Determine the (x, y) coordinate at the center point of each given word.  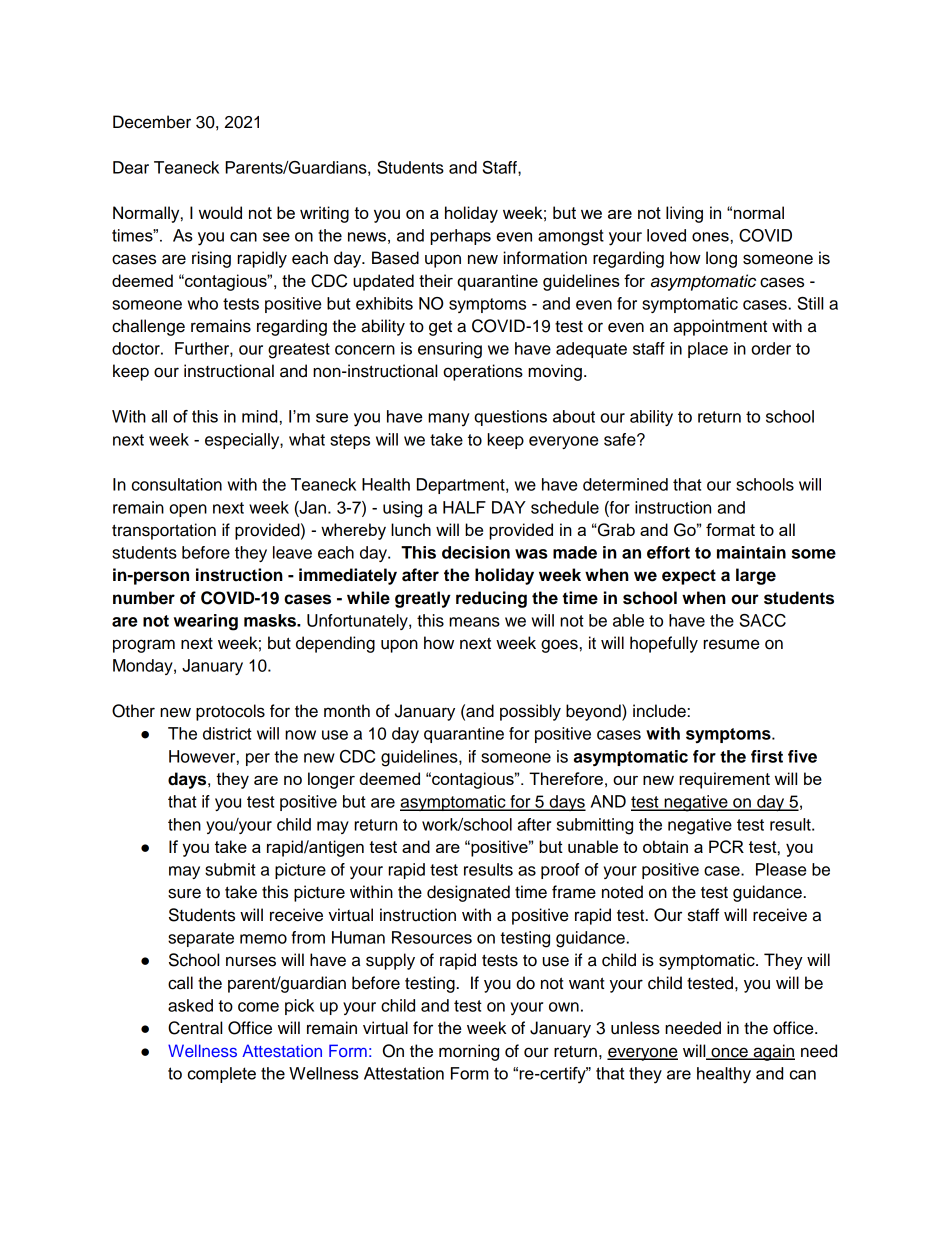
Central (195, 1028)
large (756, 576)
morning (469, 1052)
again (773, 1052)
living (684, 214)
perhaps (460, 237)
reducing (491, 599)
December (152, 122)
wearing (206, 622)
